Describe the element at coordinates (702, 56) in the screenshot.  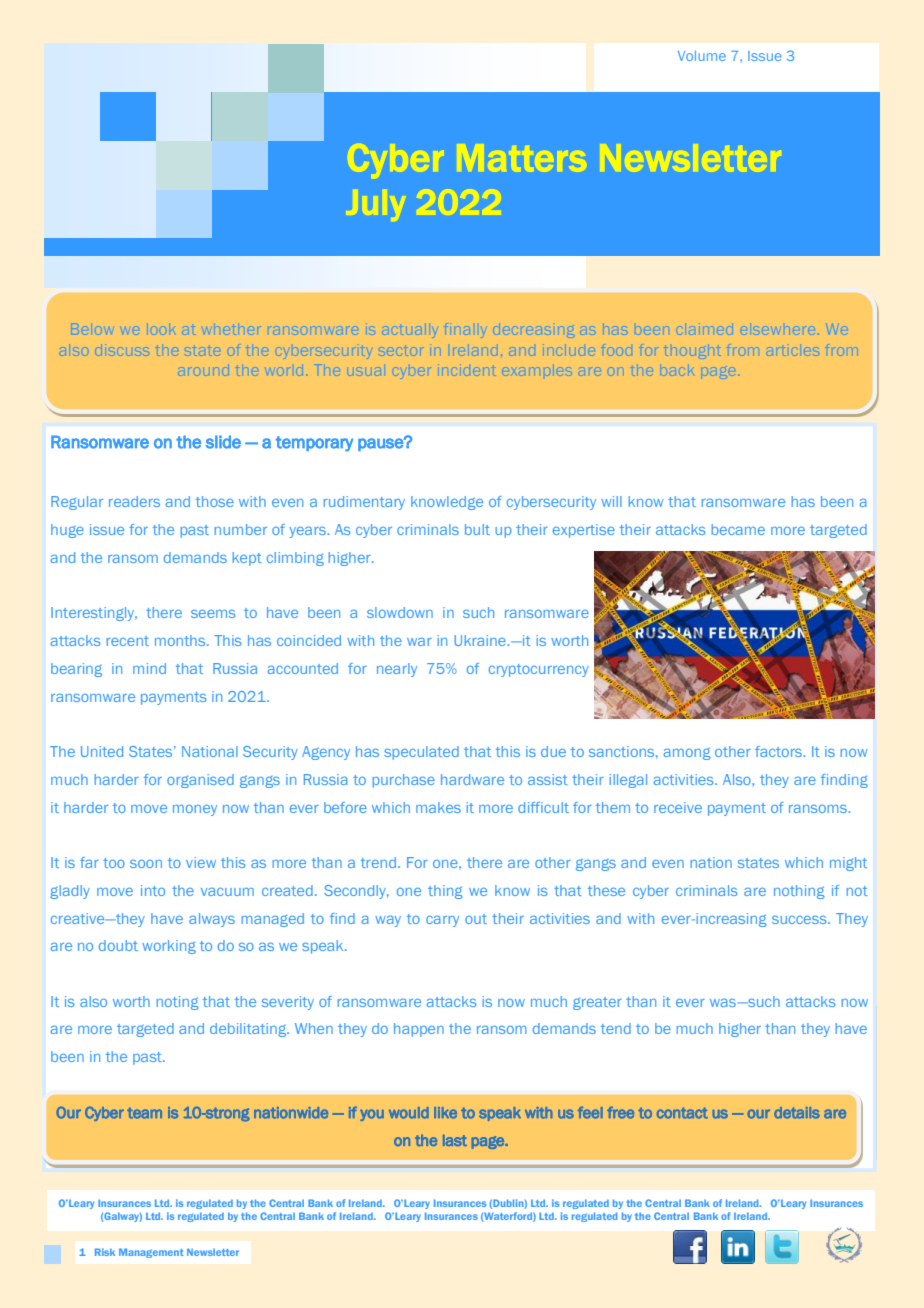
I see `Volume` at that location.
